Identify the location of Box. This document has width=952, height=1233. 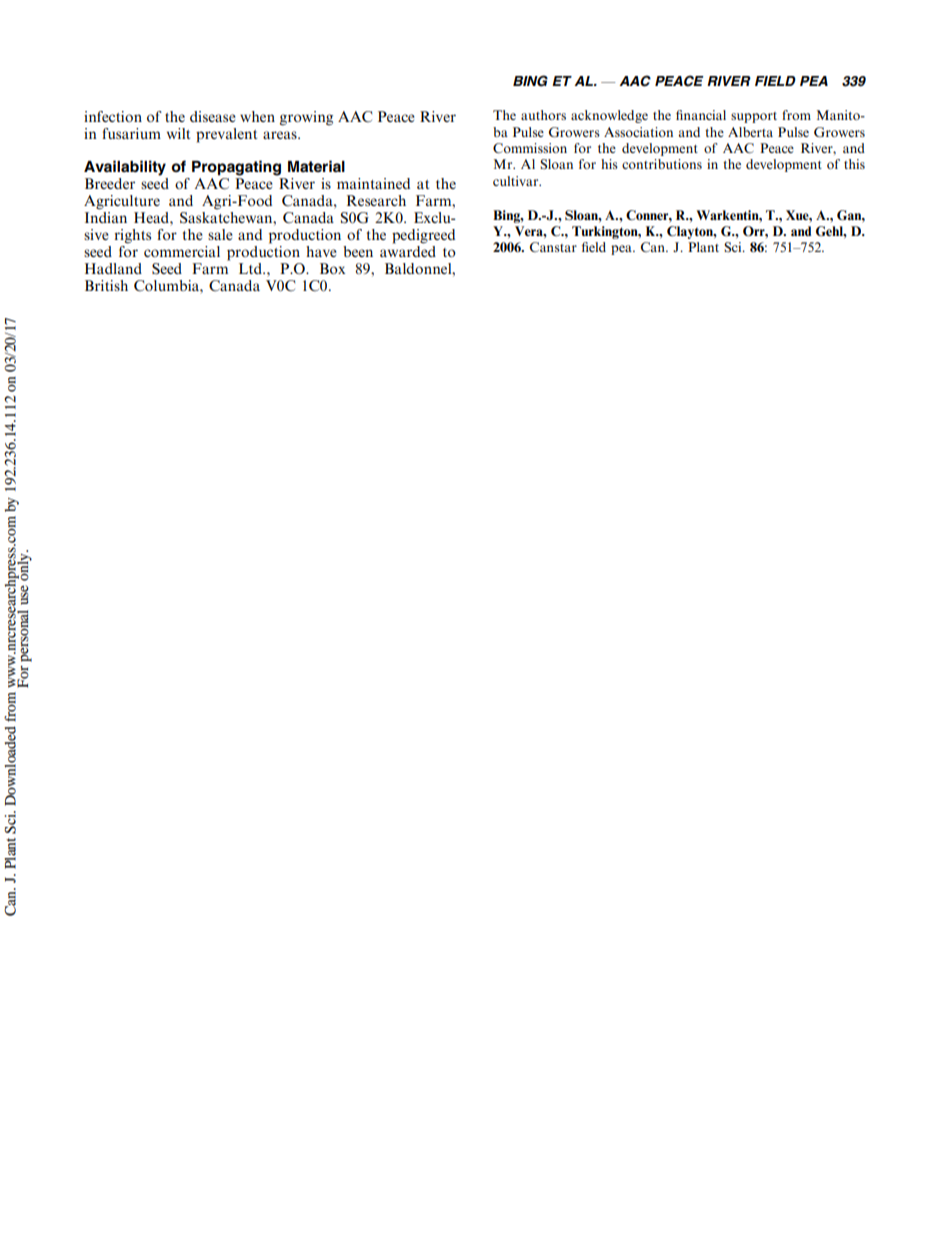
(332, 268).
